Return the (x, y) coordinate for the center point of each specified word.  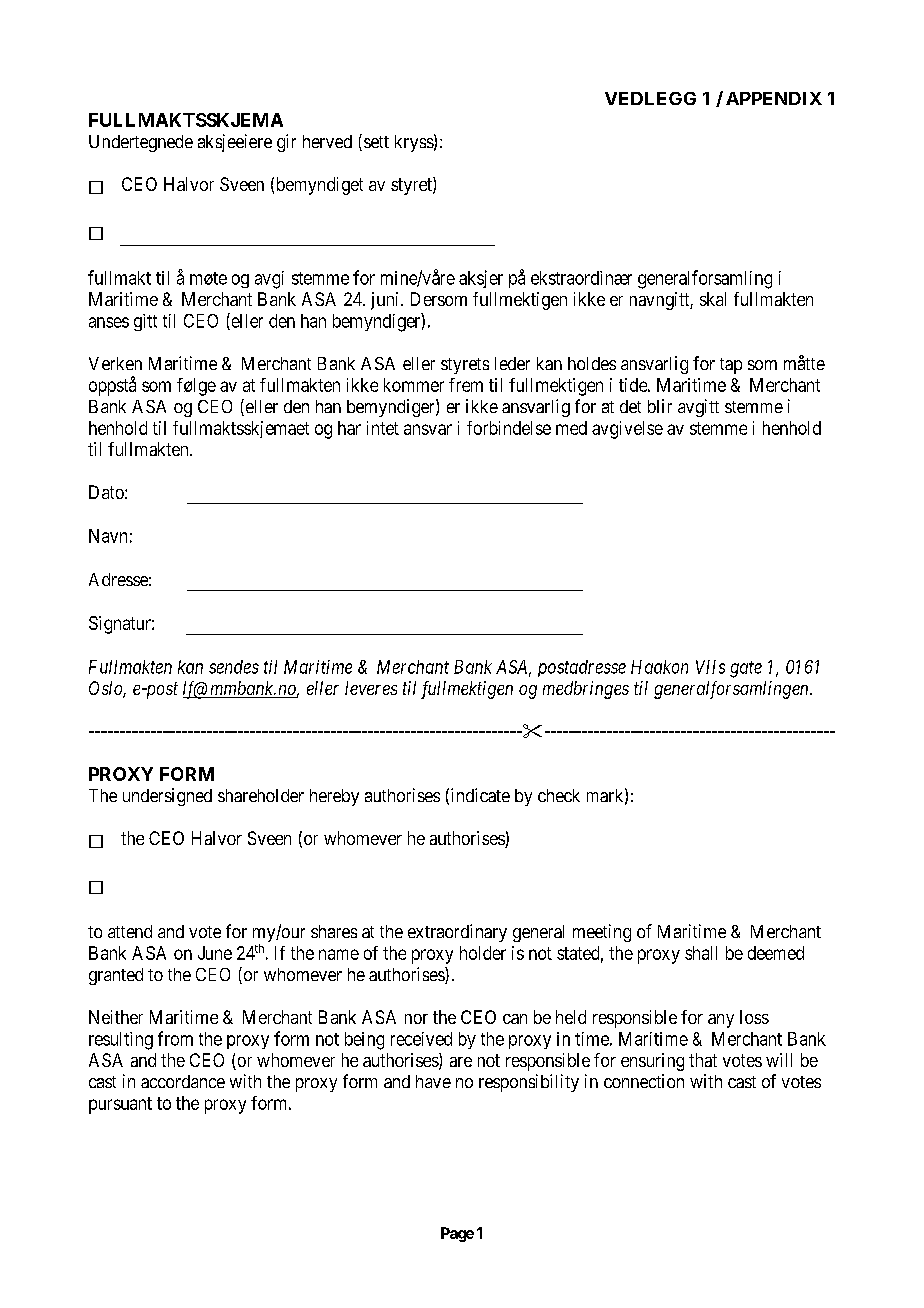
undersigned (167, 797)
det (630, 406)
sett (375, 143)
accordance (183, 1081)
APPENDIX (774, 98)
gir (286, 143)
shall (701, 953)
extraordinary (457, 933)
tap (731, 366)
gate (746, 669)
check (559, 795)
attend (130, 931)
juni (386, 301)
